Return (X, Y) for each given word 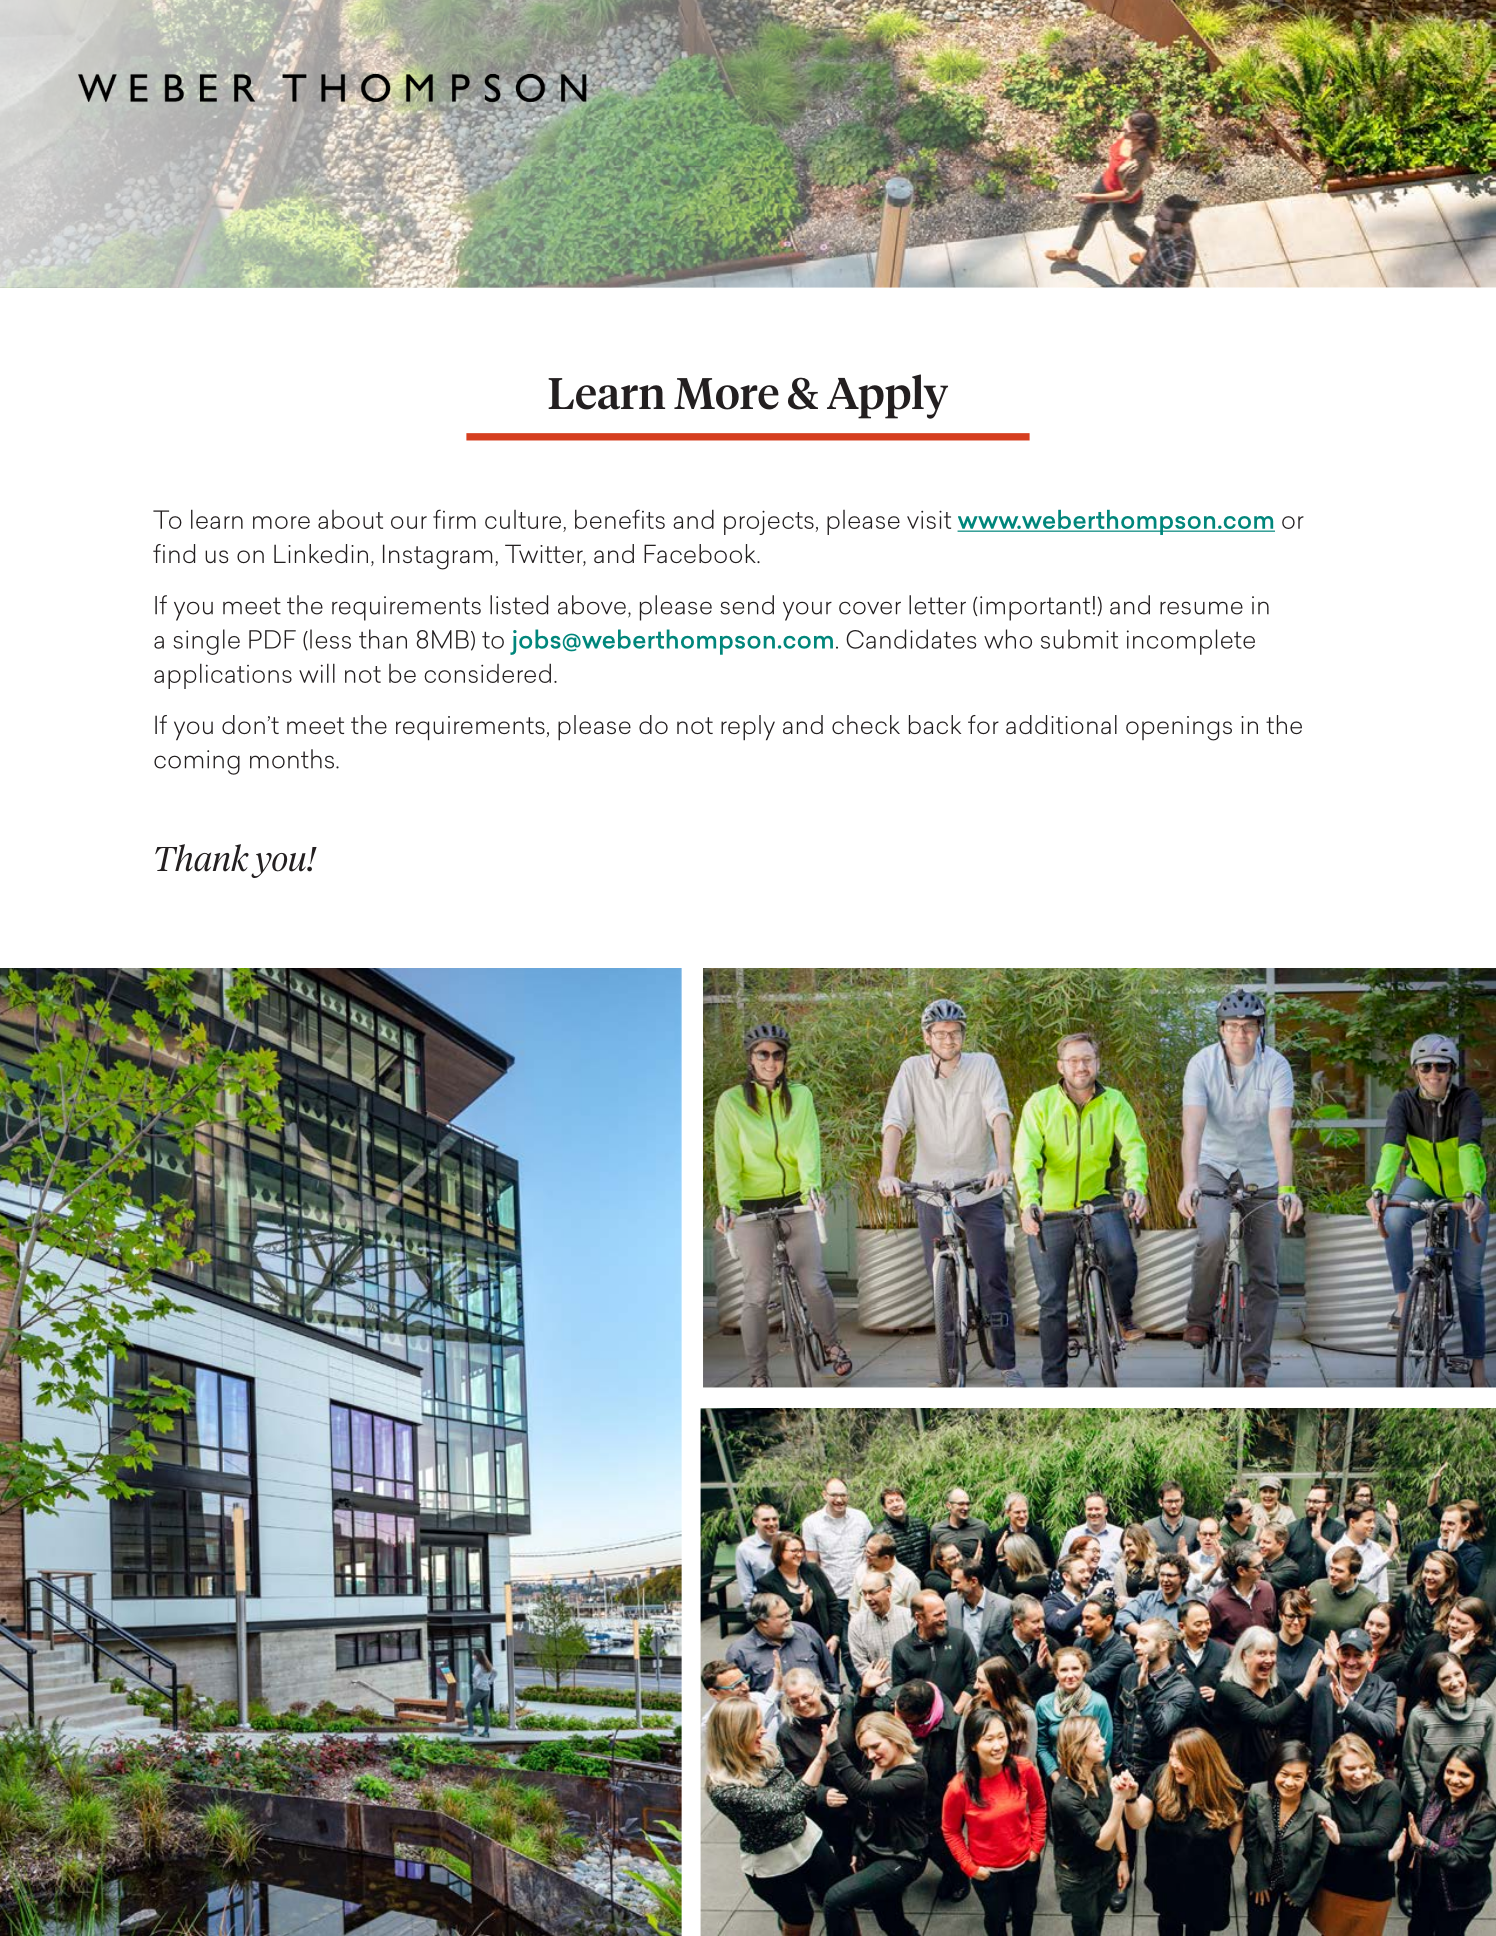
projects (769, 522)
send (747, 605)
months (292, 759)
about (350, 519)
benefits (620, 519)
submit (1079, 639)
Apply (887, 396)
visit (929, 519)
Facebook (701, 553)
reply (748, 728)
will (317, 673)
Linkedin (321, 553)
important (1035, 608)
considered (487, 673)
